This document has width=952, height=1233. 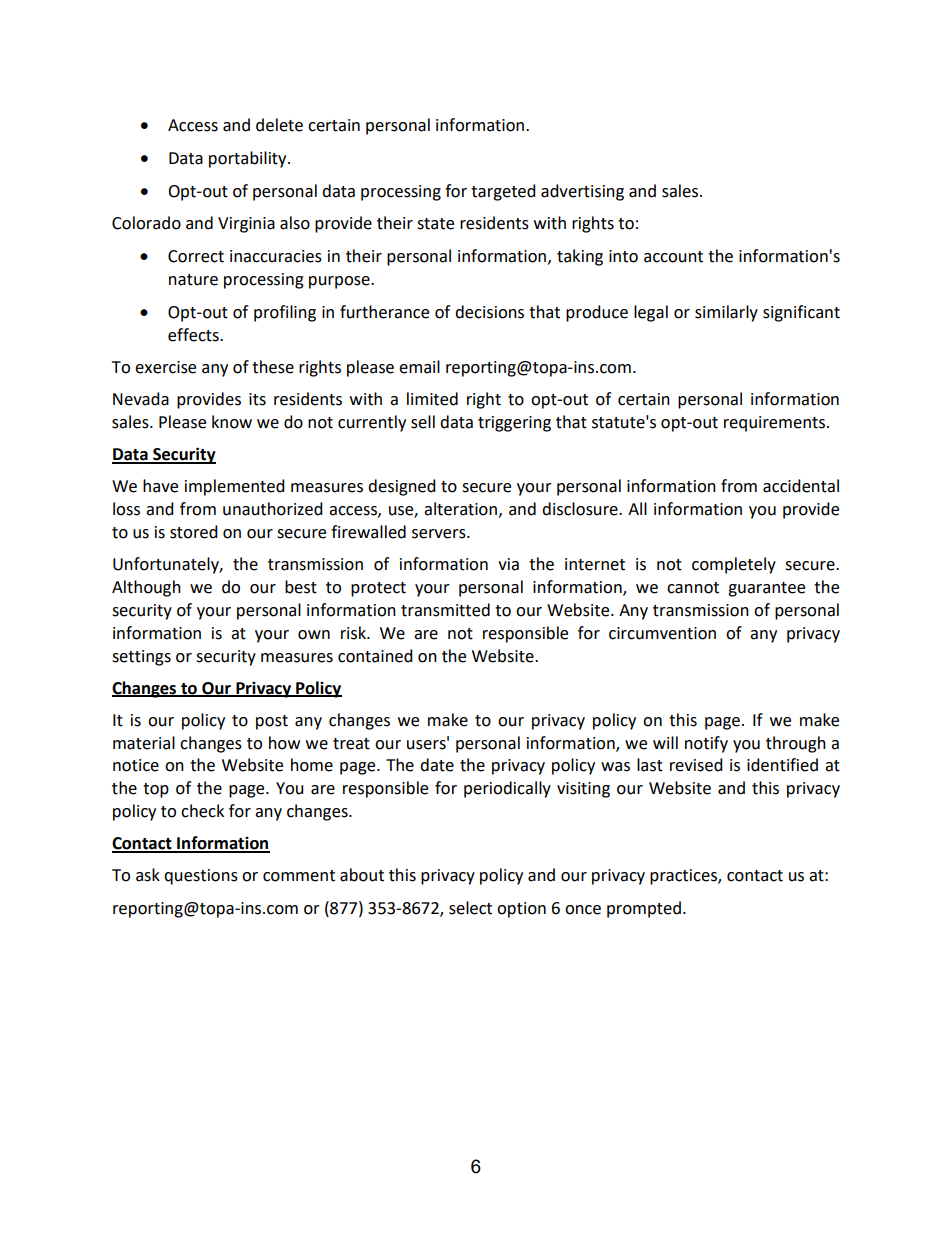 What do you see at coordinates (470, 908) in the document?
I see `select` at bounding box center [470, 908].
